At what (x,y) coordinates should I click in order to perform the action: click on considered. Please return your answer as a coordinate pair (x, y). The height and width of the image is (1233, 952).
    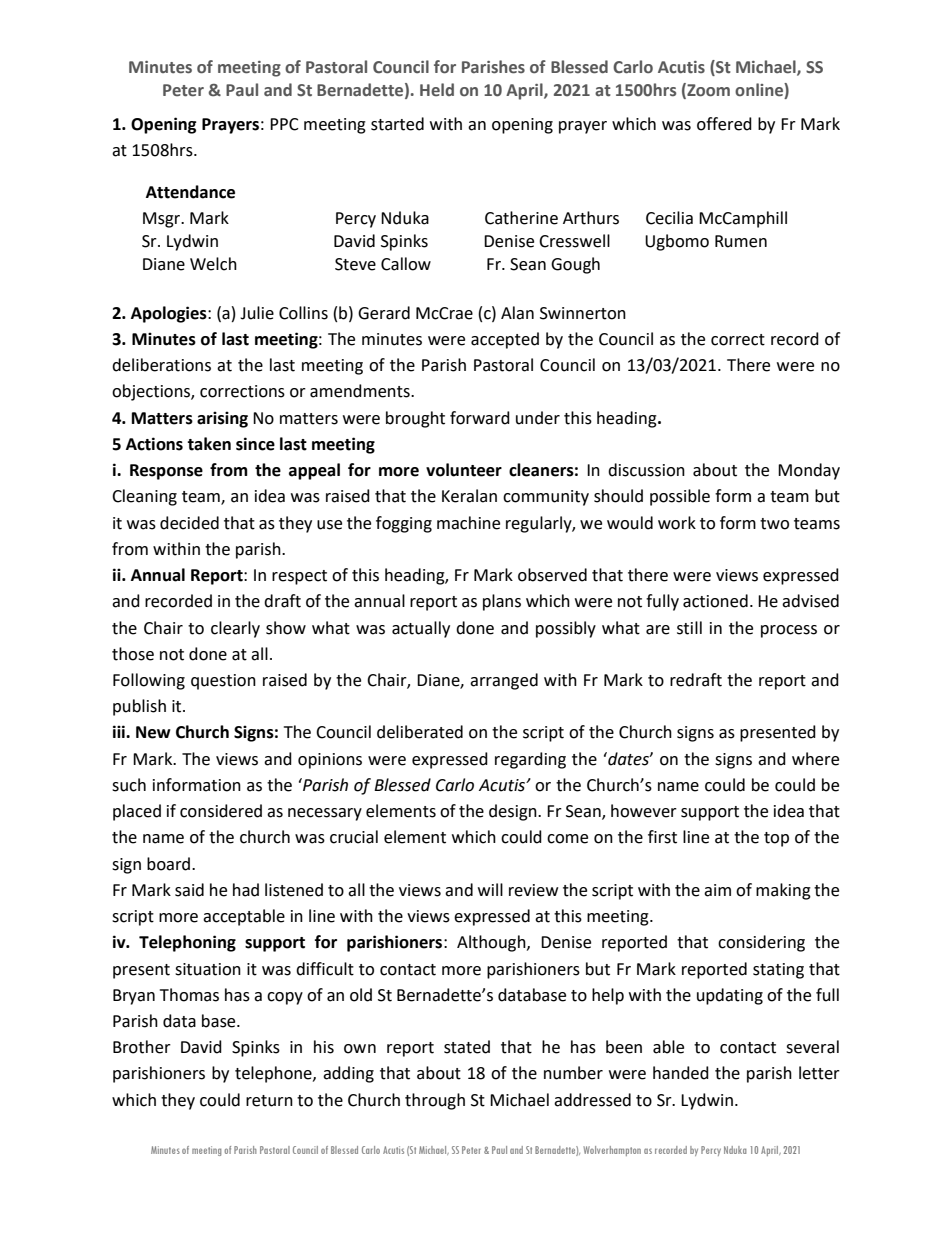
    Looking at the image, I should click on (221, 811).
